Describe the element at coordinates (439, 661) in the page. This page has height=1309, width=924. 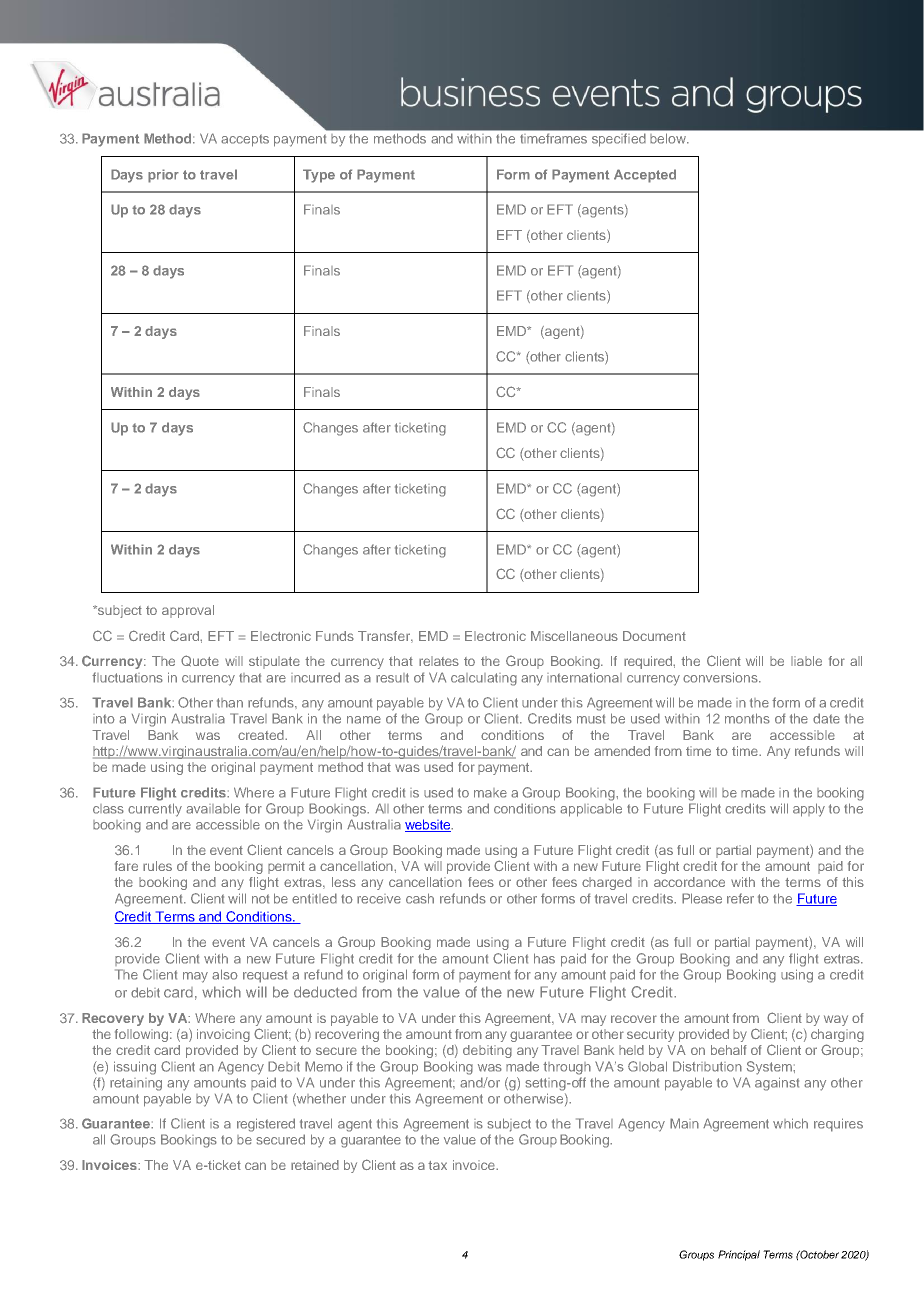
I see `relates` at that location.
